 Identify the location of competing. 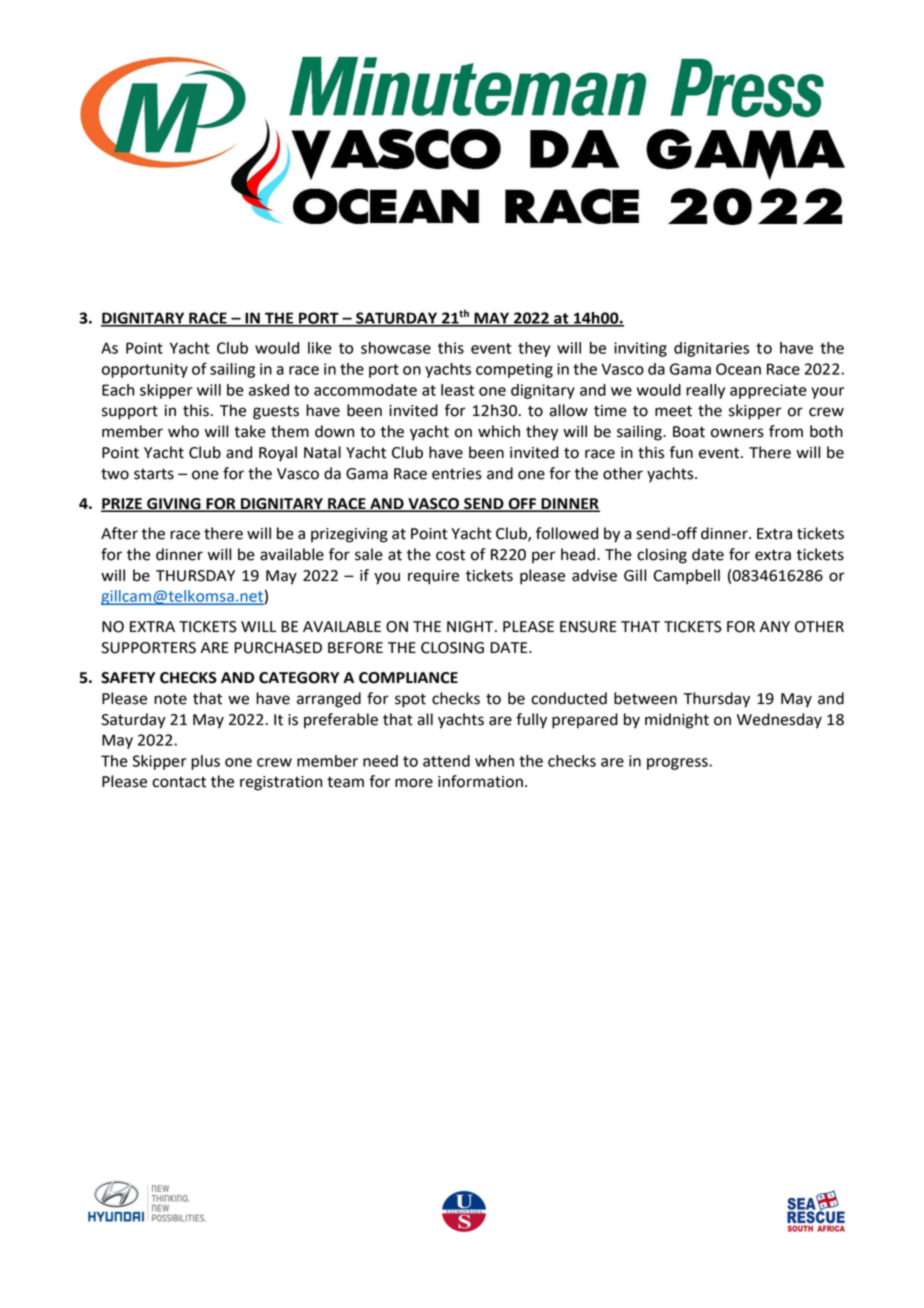
(514, 370).
